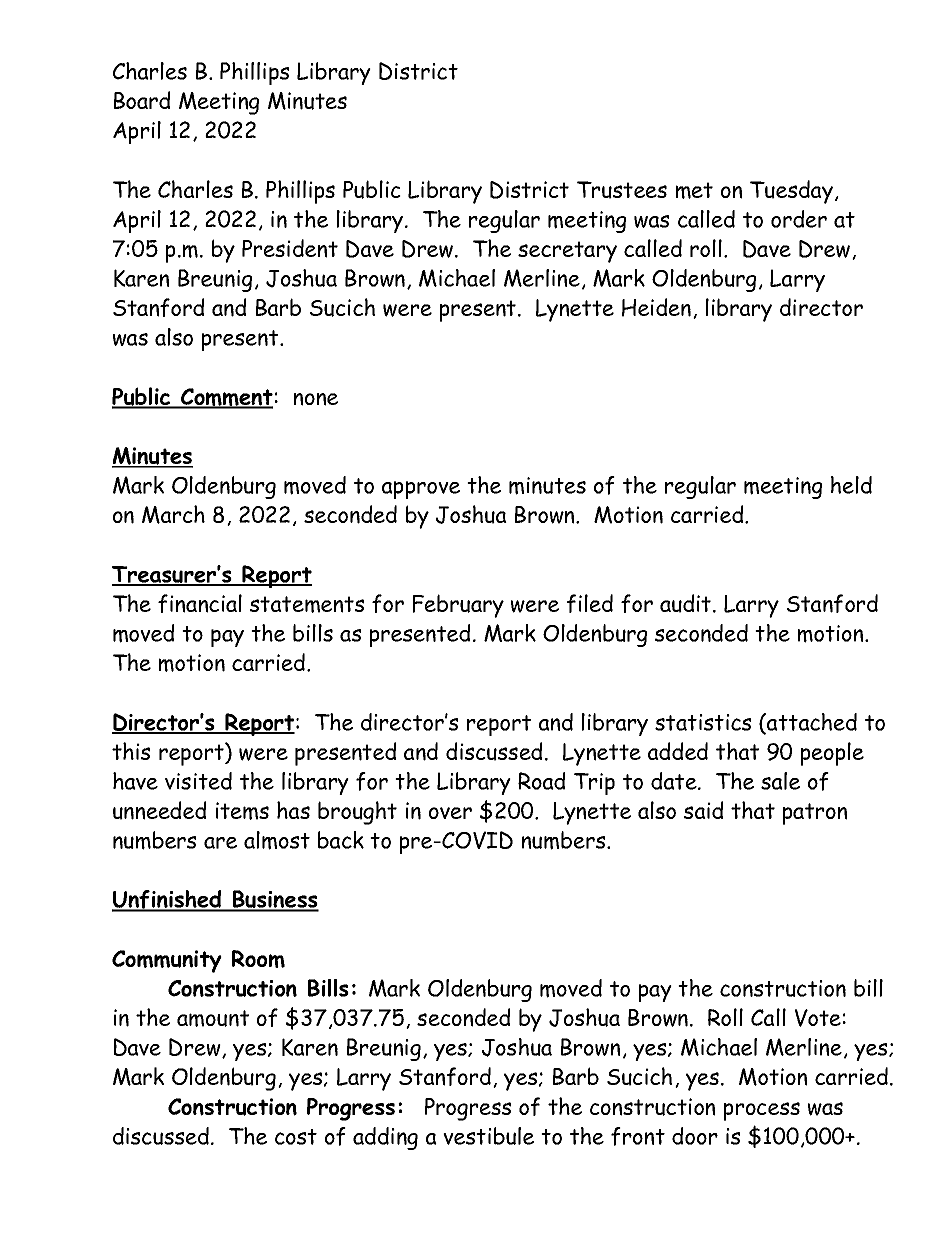 The height and width of the document is (1233, 952). I want to click on Comment, so click(226, 398).
